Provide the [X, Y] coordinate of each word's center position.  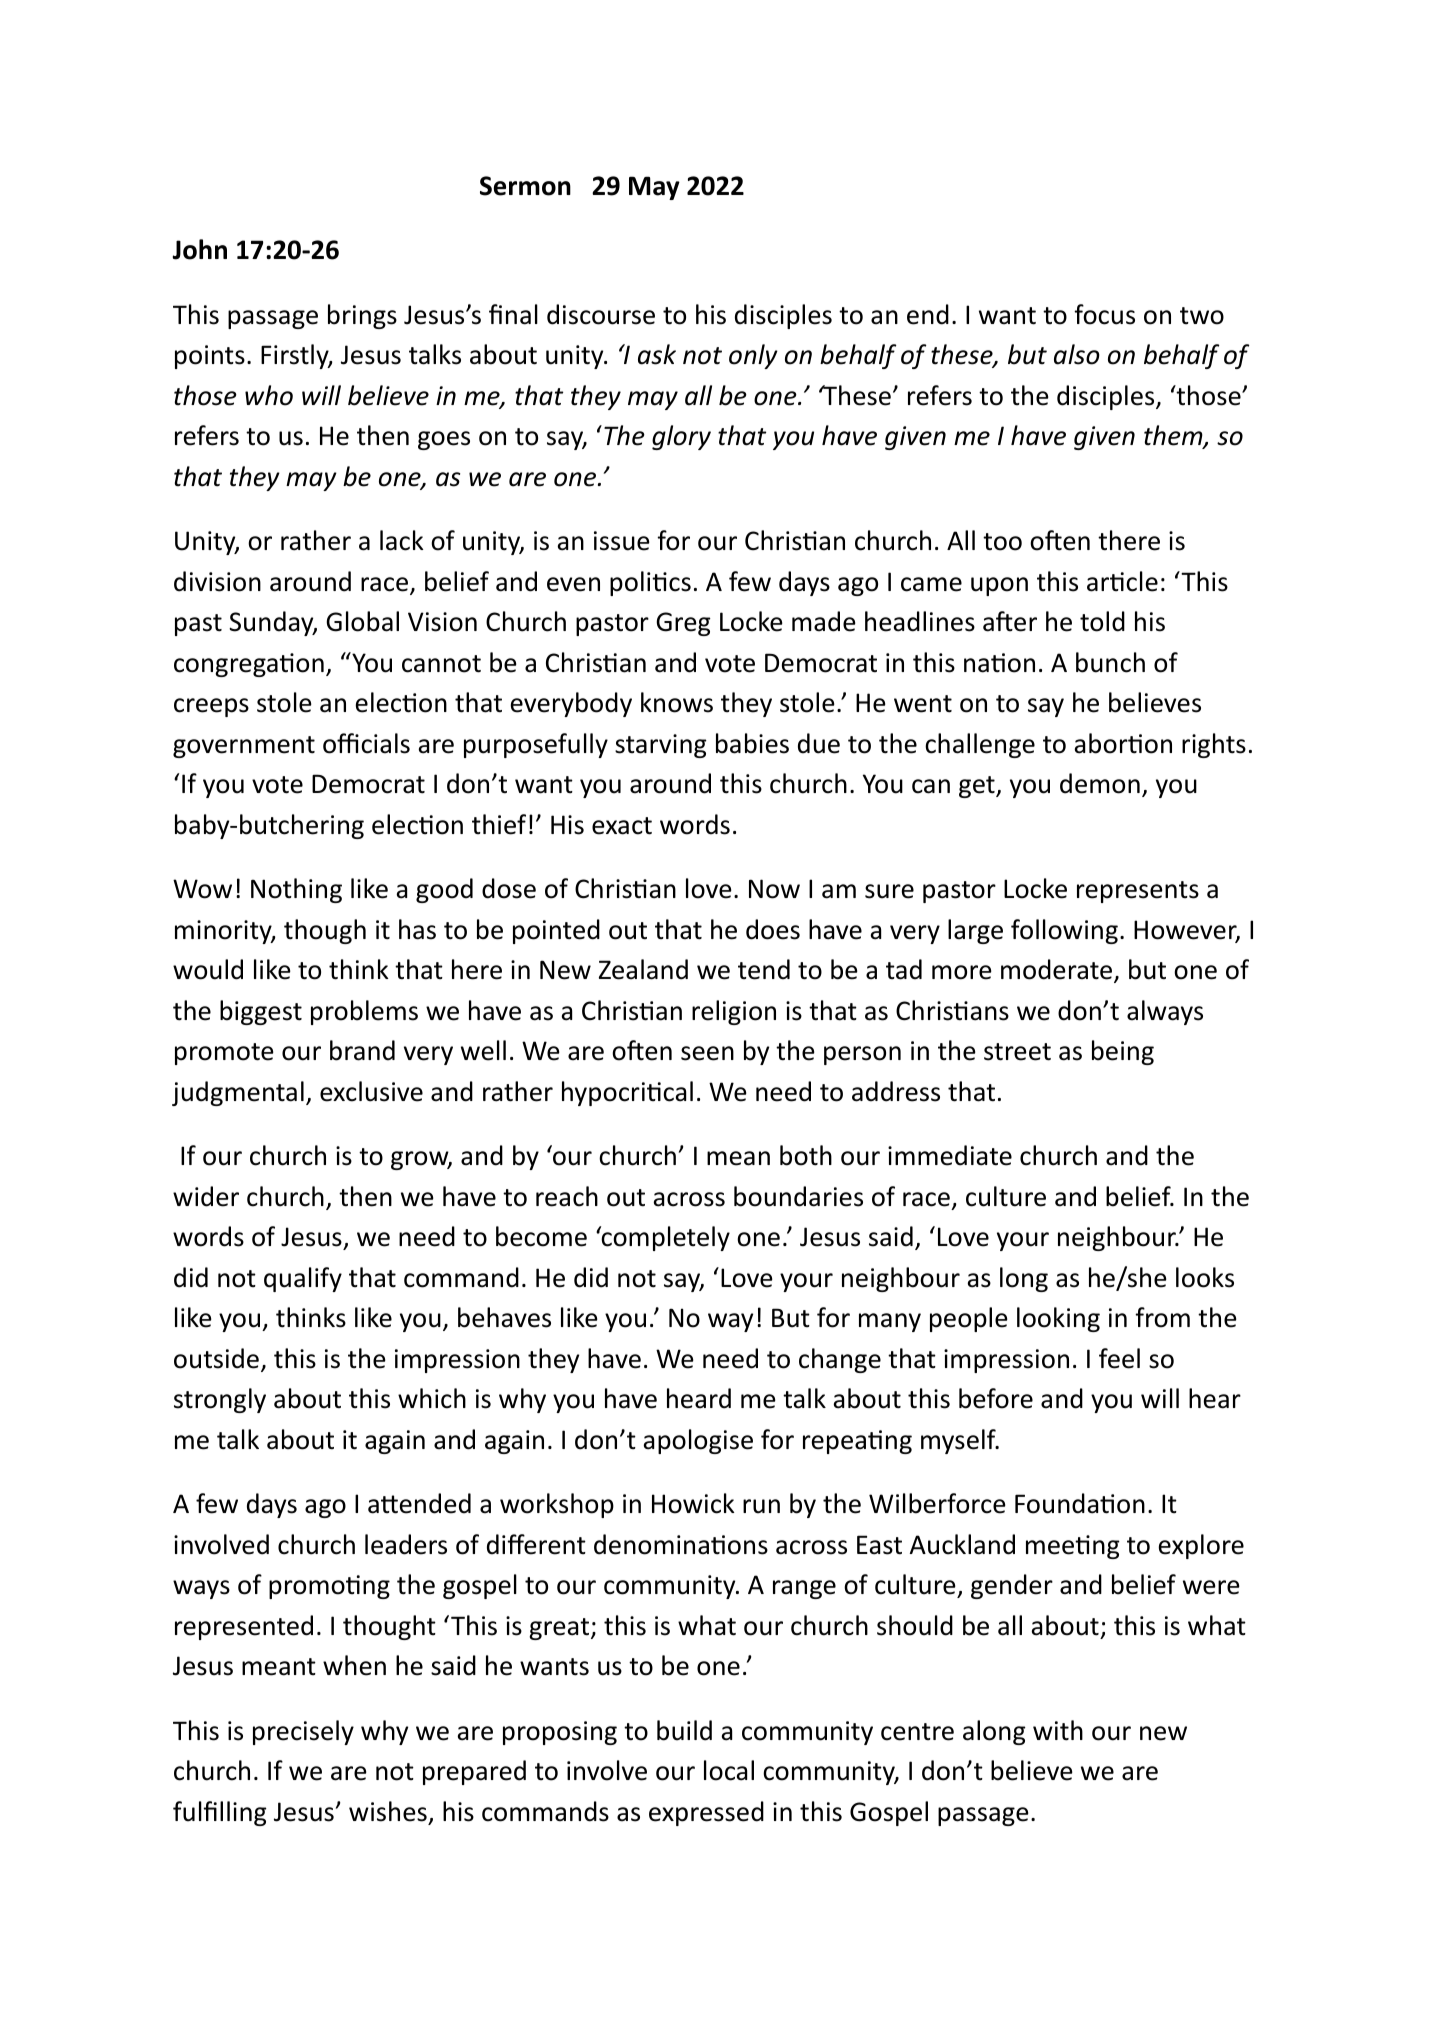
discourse [601, 314]
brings [362, 316]
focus [1104, 314]
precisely [303, 1732]
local [729, 1770]
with [1058, 1730]
